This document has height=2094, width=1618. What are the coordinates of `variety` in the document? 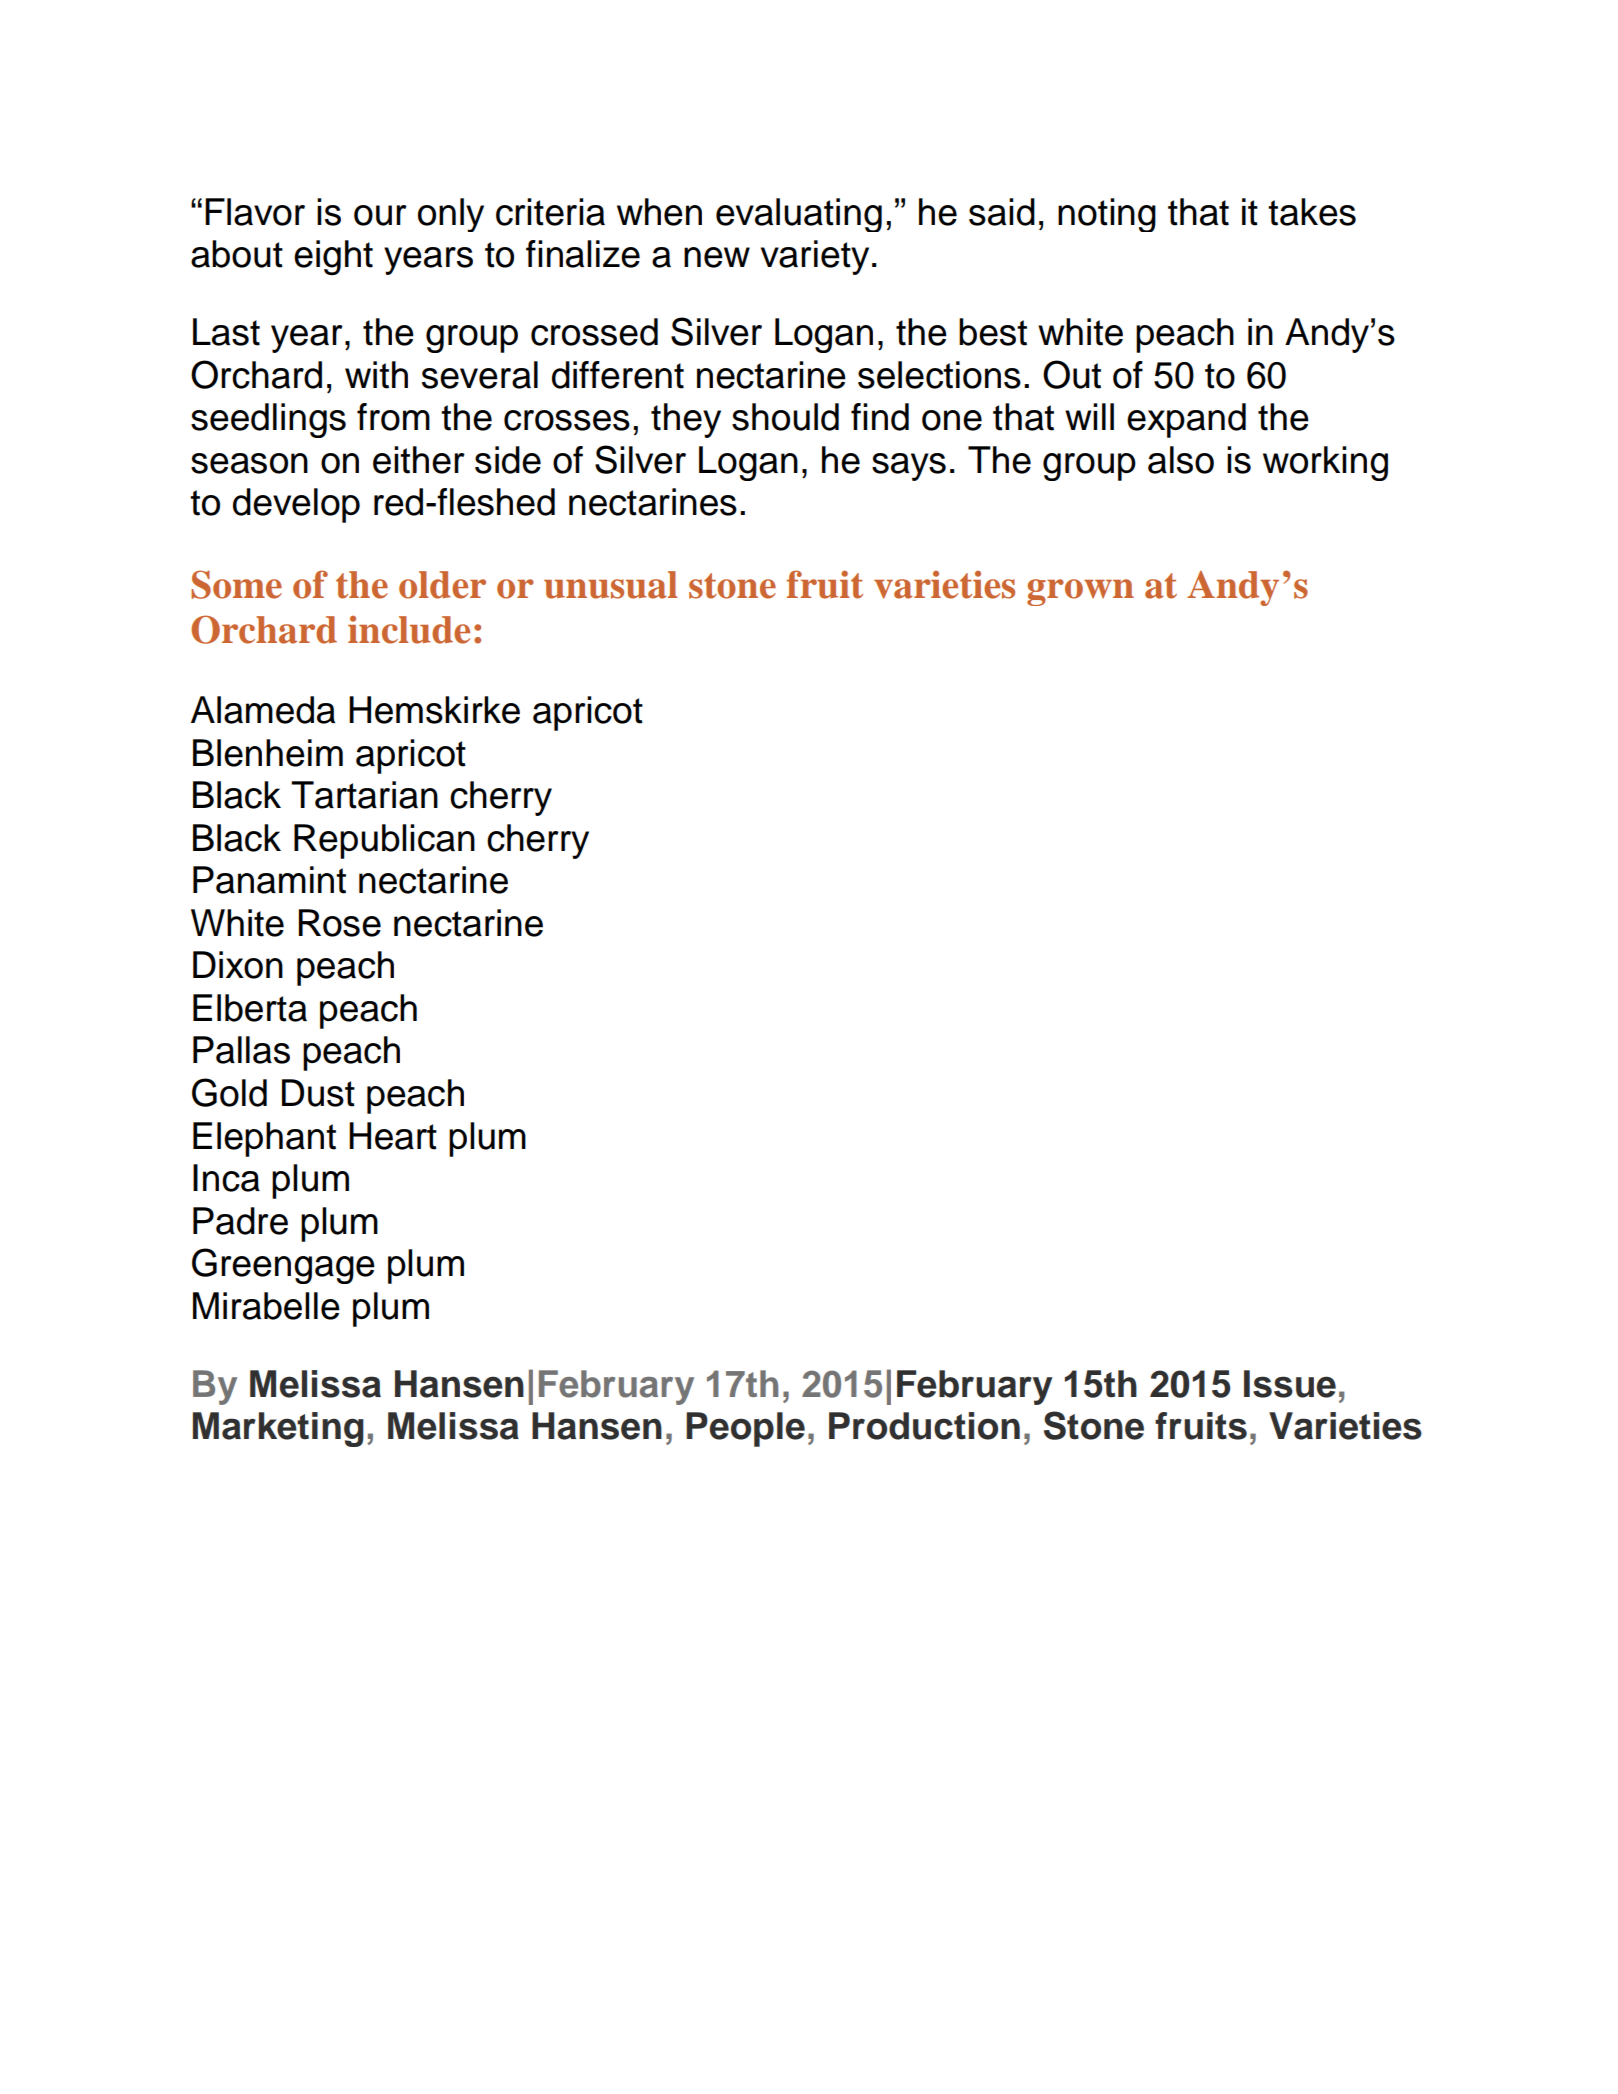 It's located at (815, 257).
